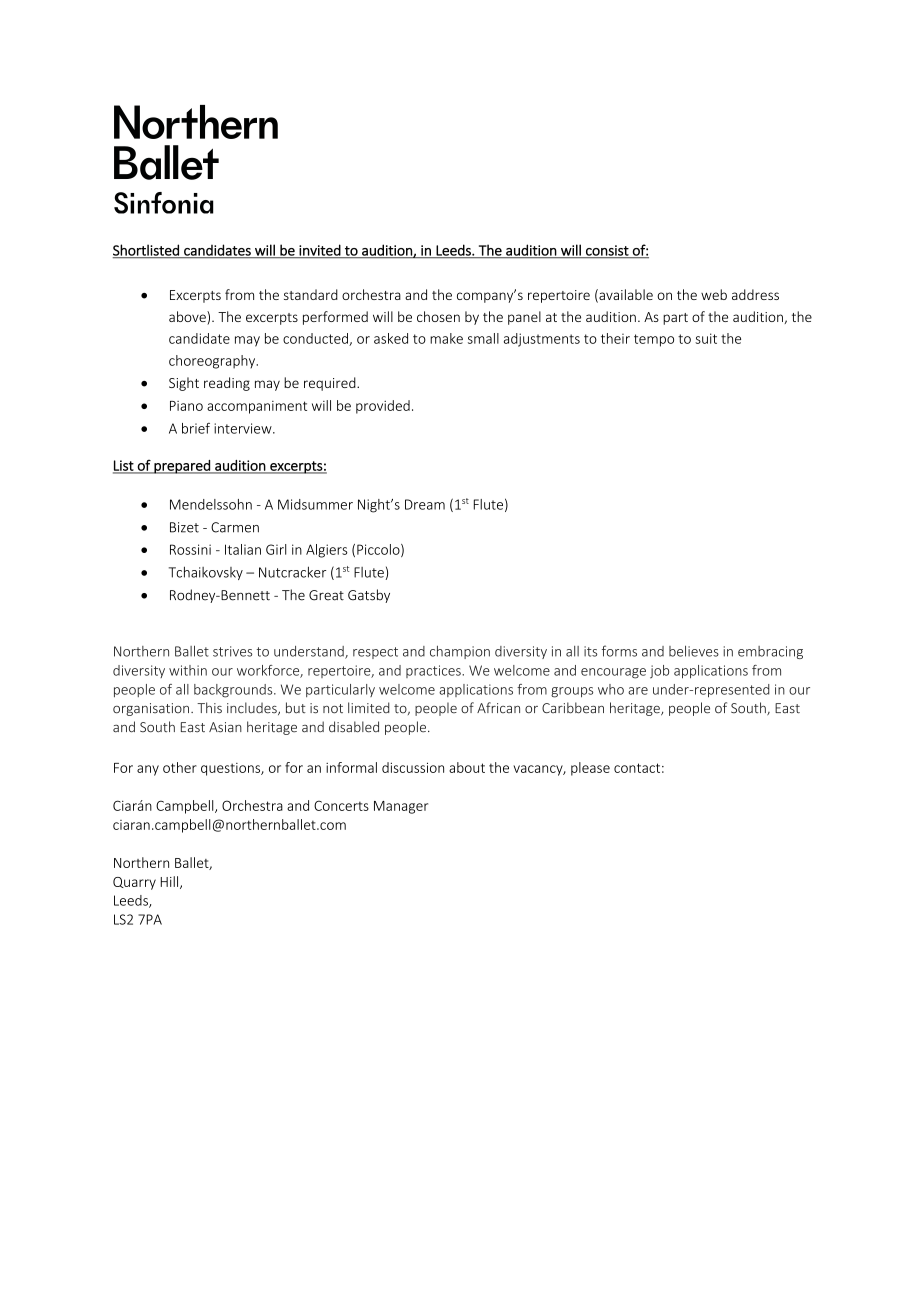  Describe the element at coordinates (460, 652) in the screenshot. I see `champion` at that location.
